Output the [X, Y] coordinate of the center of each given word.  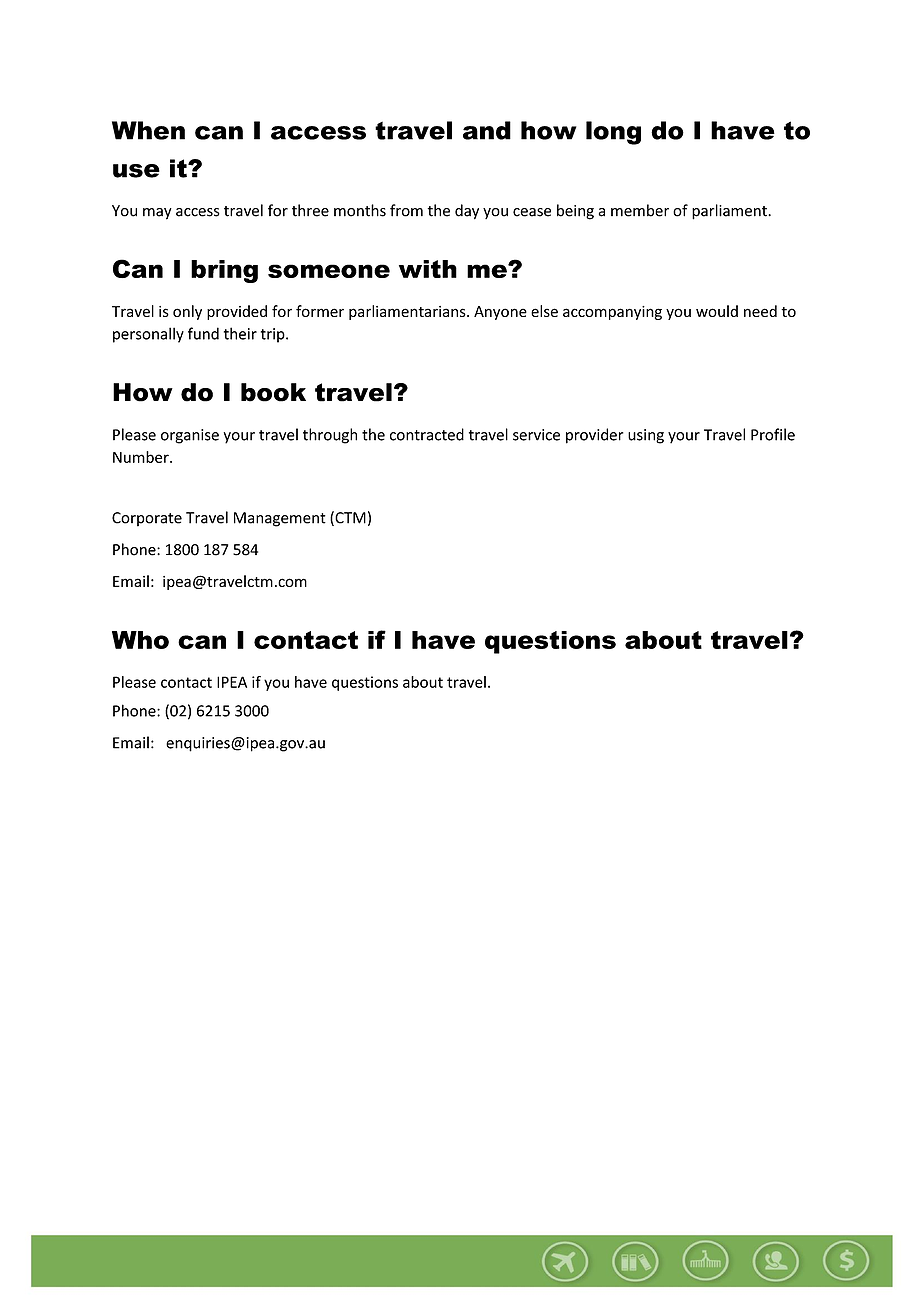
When [148, 130]
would [717, 311]
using [646, 436]
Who [140, 640]
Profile [773, 434]
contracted [427, 434]
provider [595, 436]
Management [280, 519]
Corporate [147, 519]
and [487, 130]
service [536, 435]
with [428, 269]
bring [224, 271]
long [613, 133]
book [273, 392]
